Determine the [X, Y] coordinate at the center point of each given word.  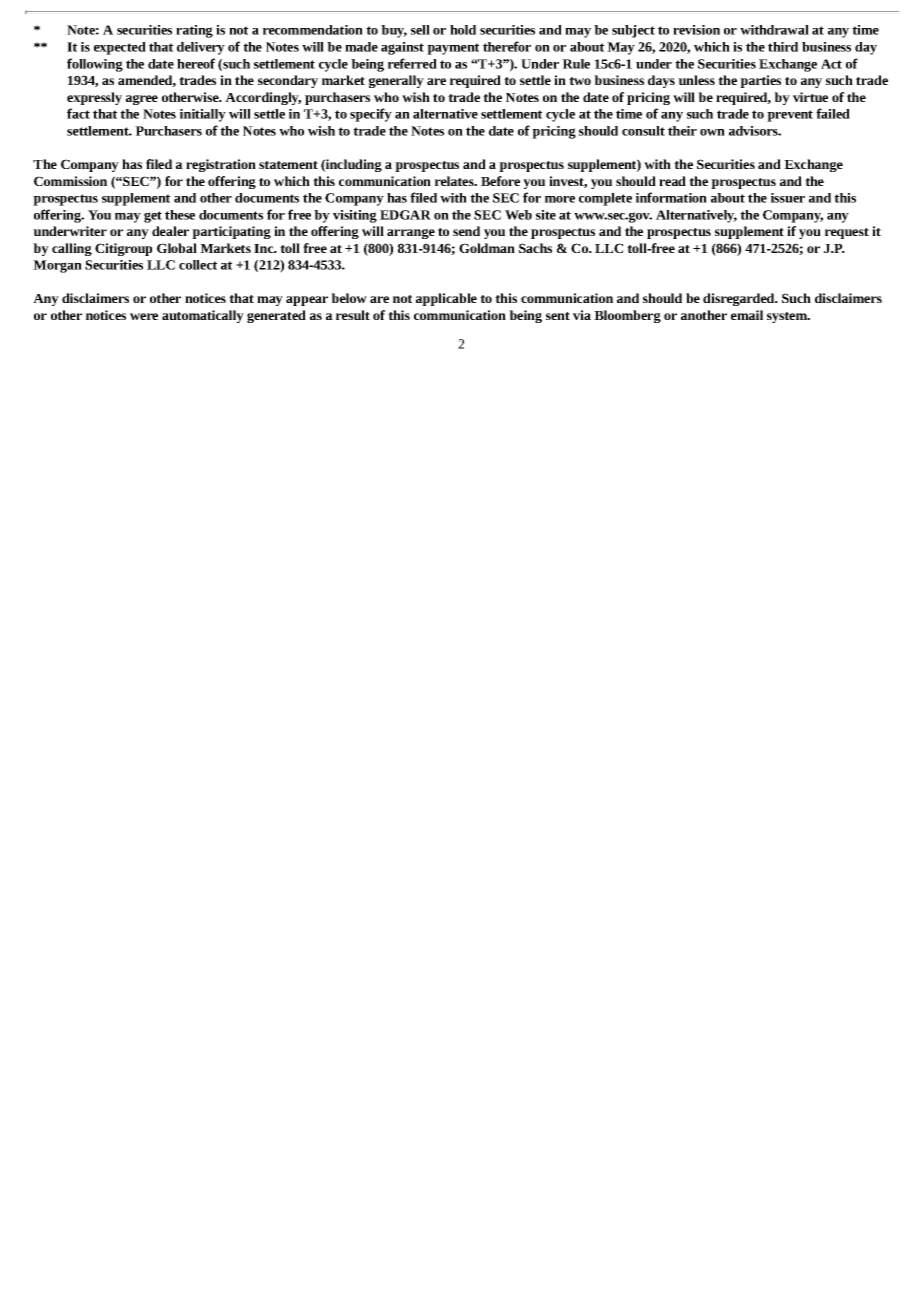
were [144, 316]
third [783, 47]
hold [463, 30]
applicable [446, 299]
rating [194, 31]
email [747, 315]
